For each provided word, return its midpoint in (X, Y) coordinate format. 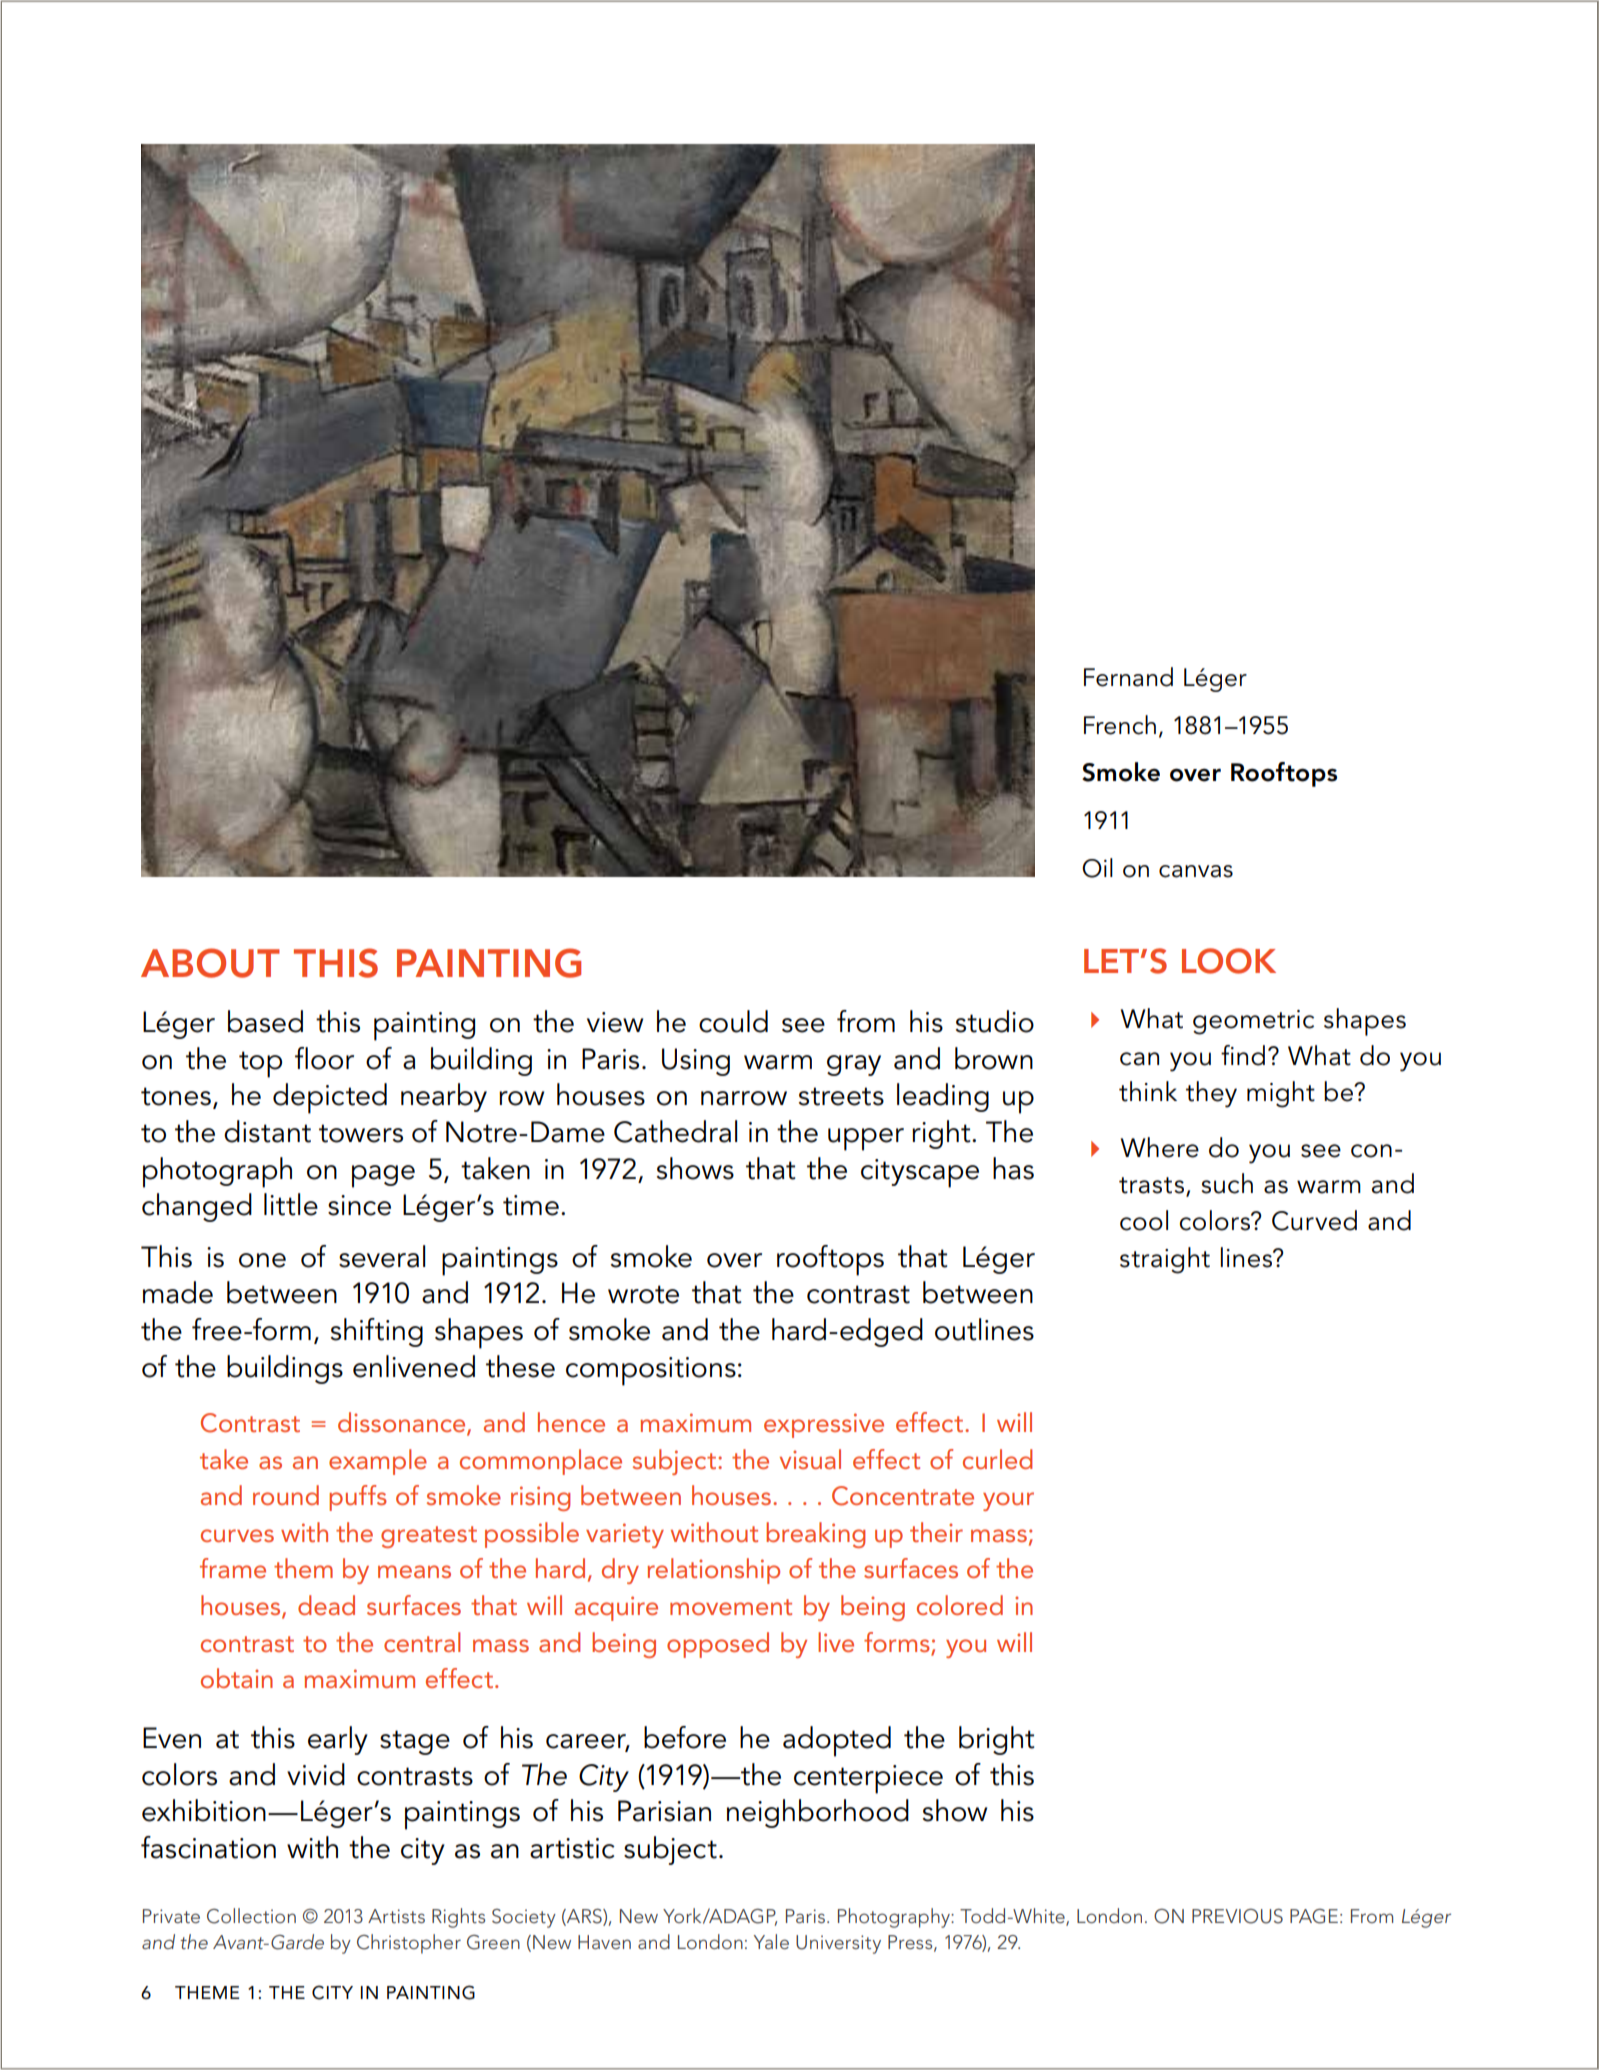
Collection (251, 1916)
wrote (643, 1294)
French (1120, 725)
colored (960, 1605)
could (733, 1021)
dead (326, 1605)
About (210, 963)
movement (731, 1607)
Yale (771, 1941)
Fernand (1128, 677)
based (265, 1021)
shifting (377, 1332)
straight (1165, 1260)
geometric (1253, 1022)
